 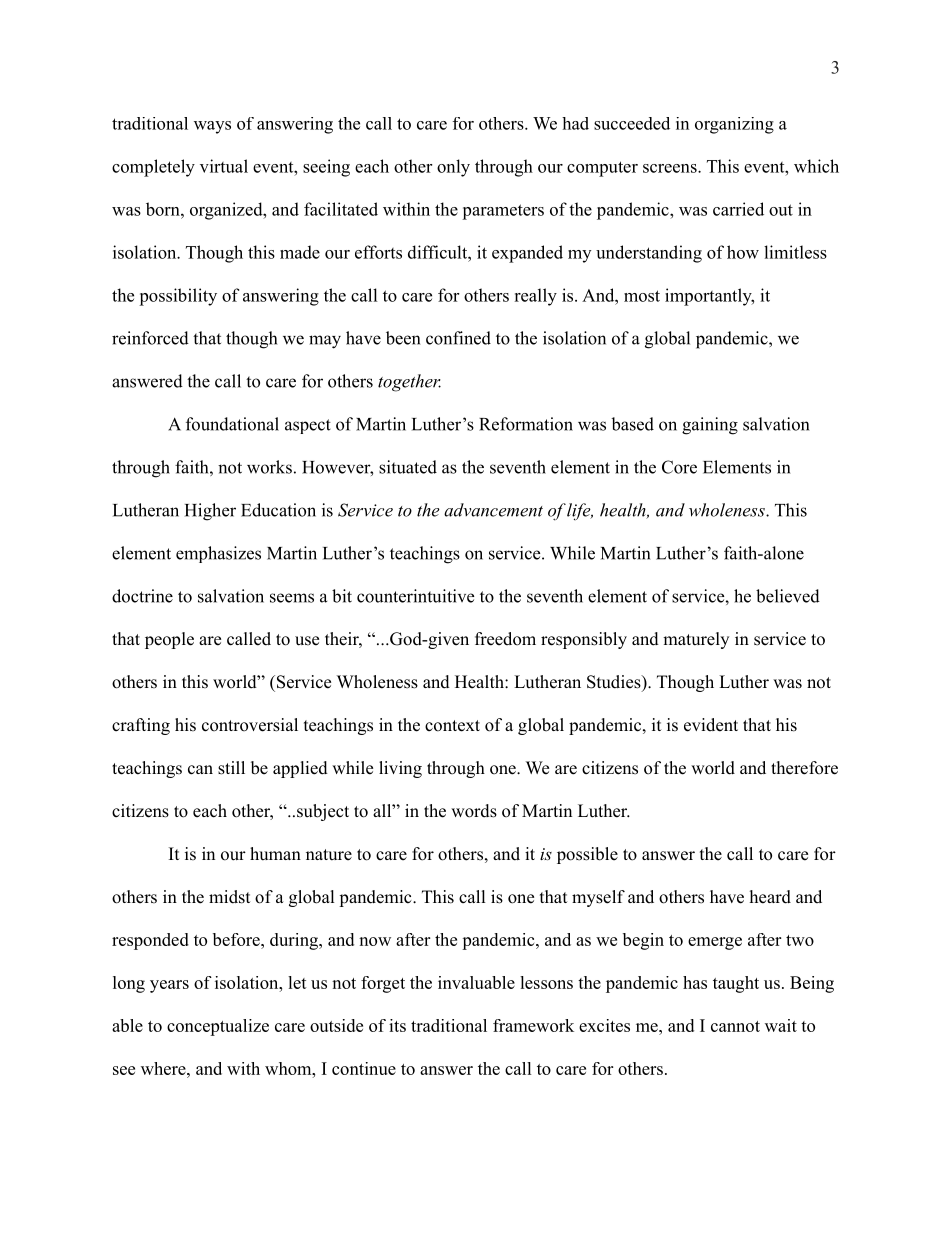 What do you see at coordinates (232, 424) in the screenshot?
I see `foundational` at bounding box center [232, 424].
